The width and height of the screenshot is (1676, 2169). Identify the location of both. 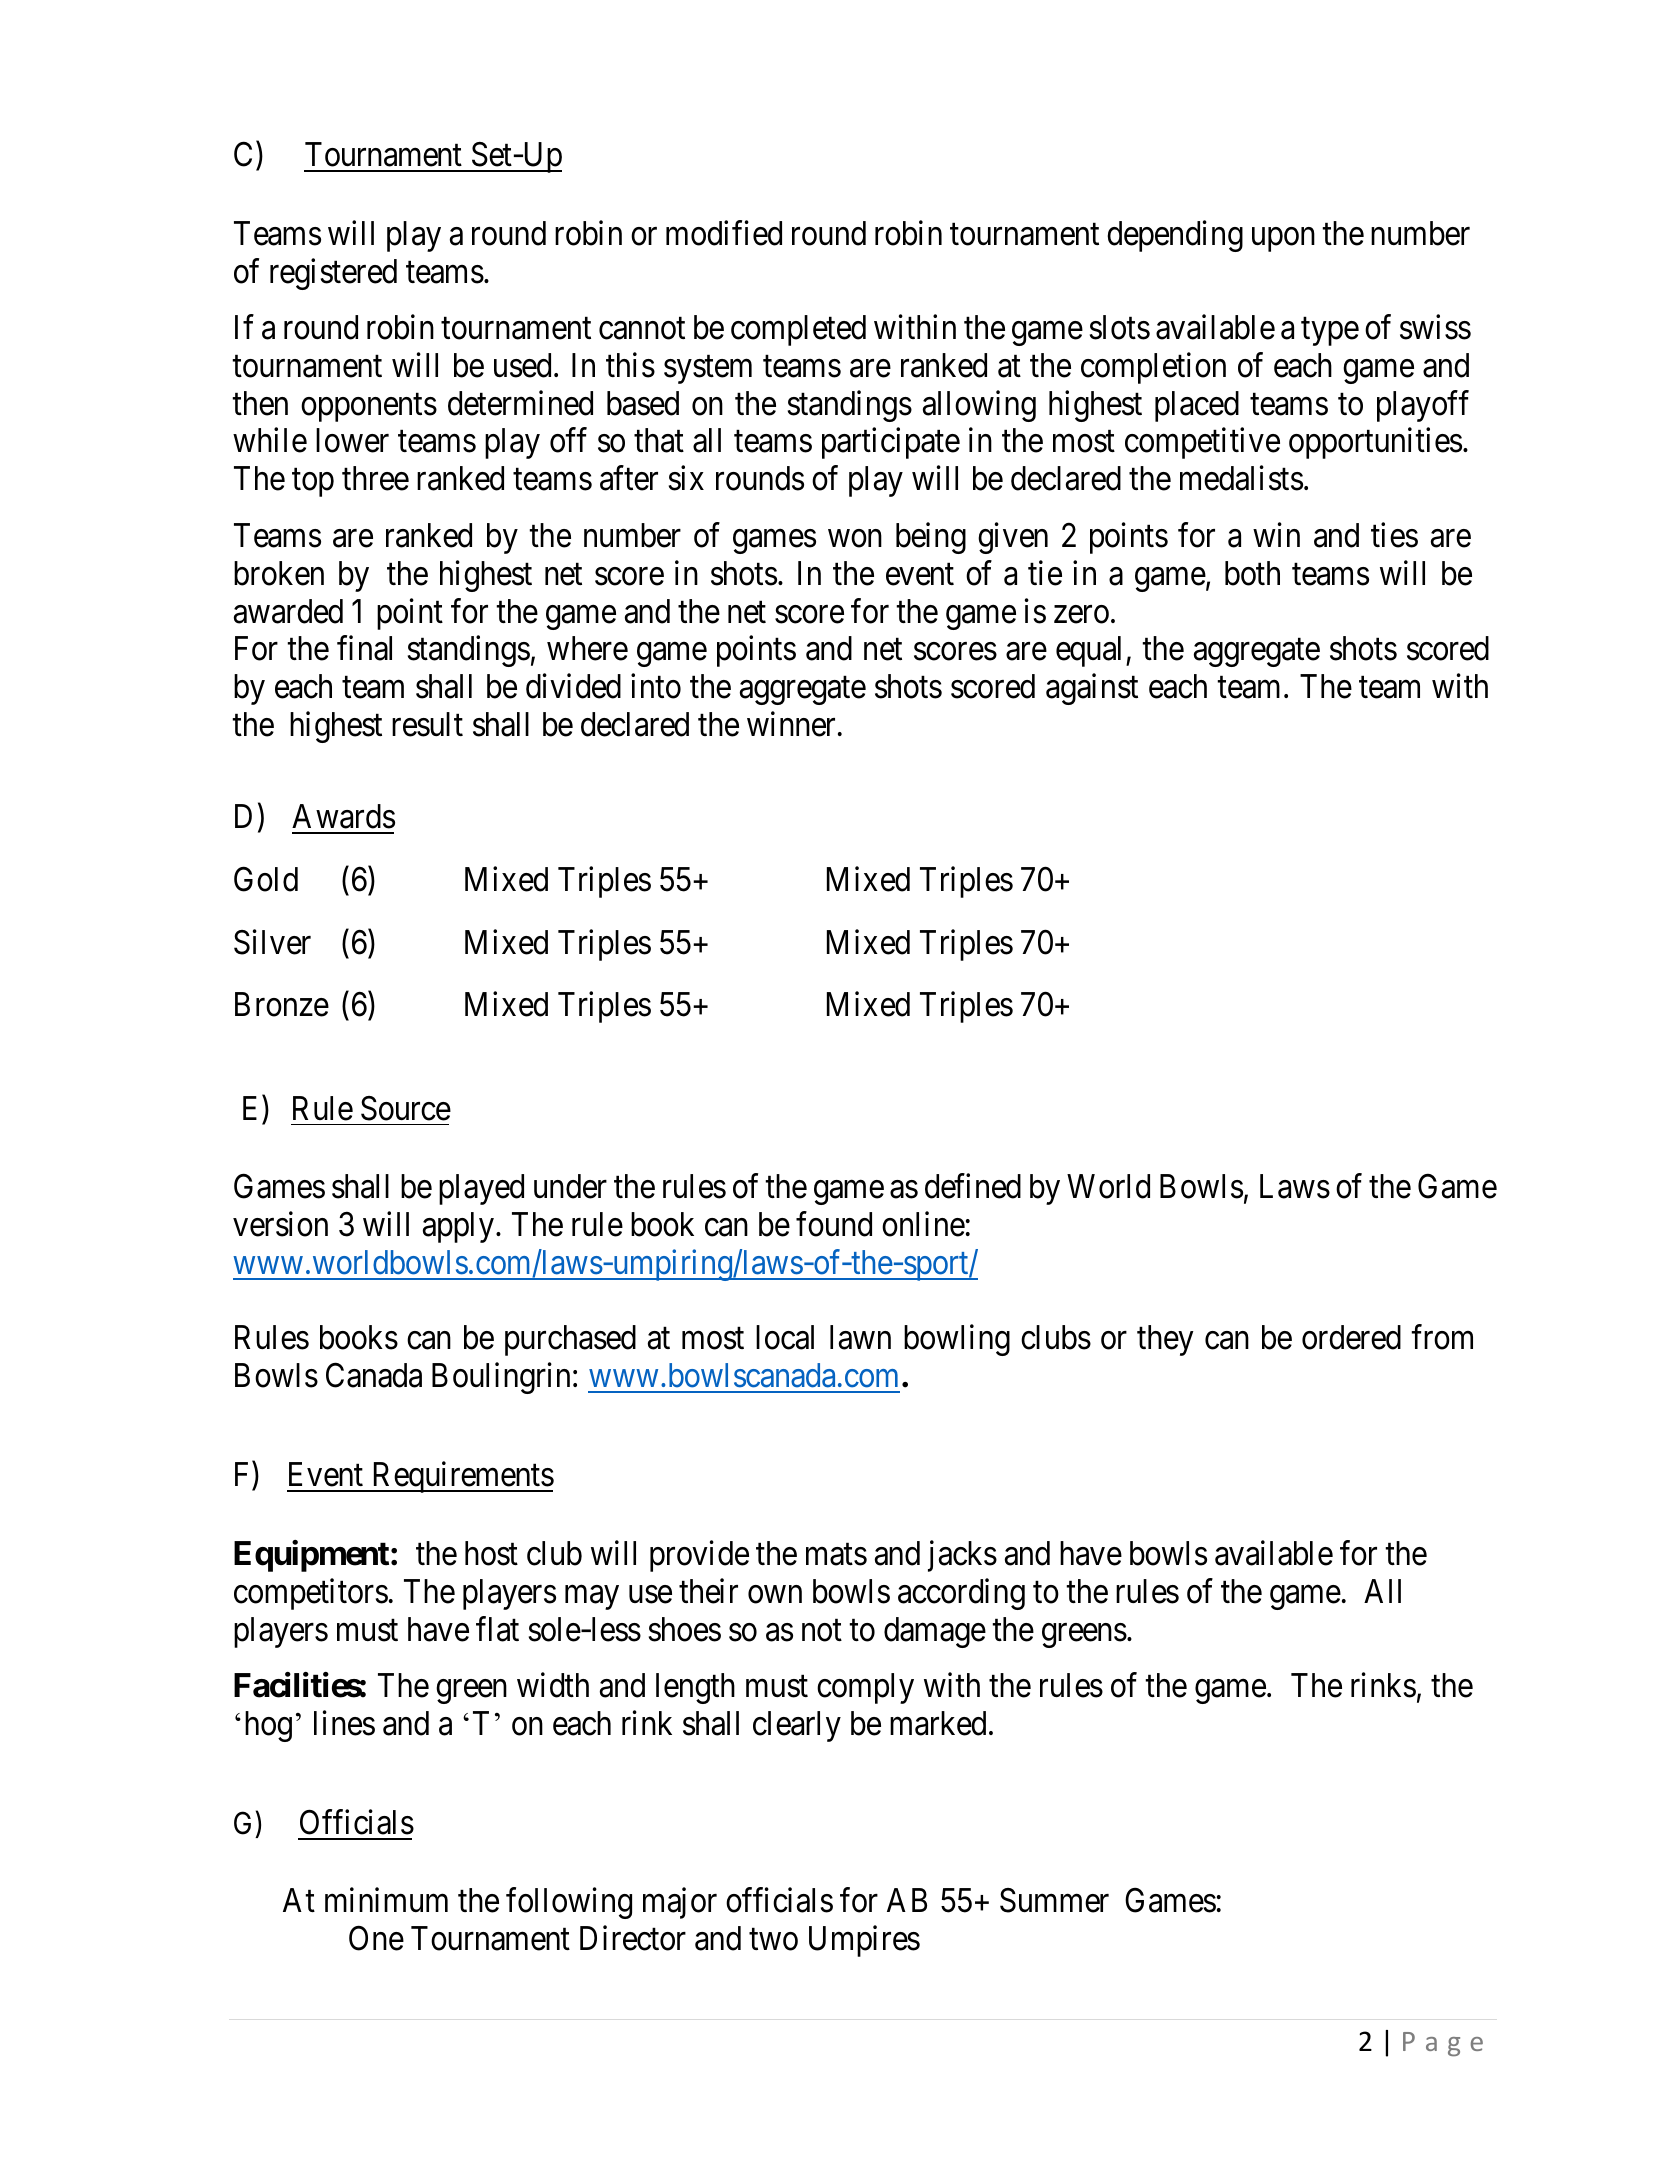
(1252, 573).
